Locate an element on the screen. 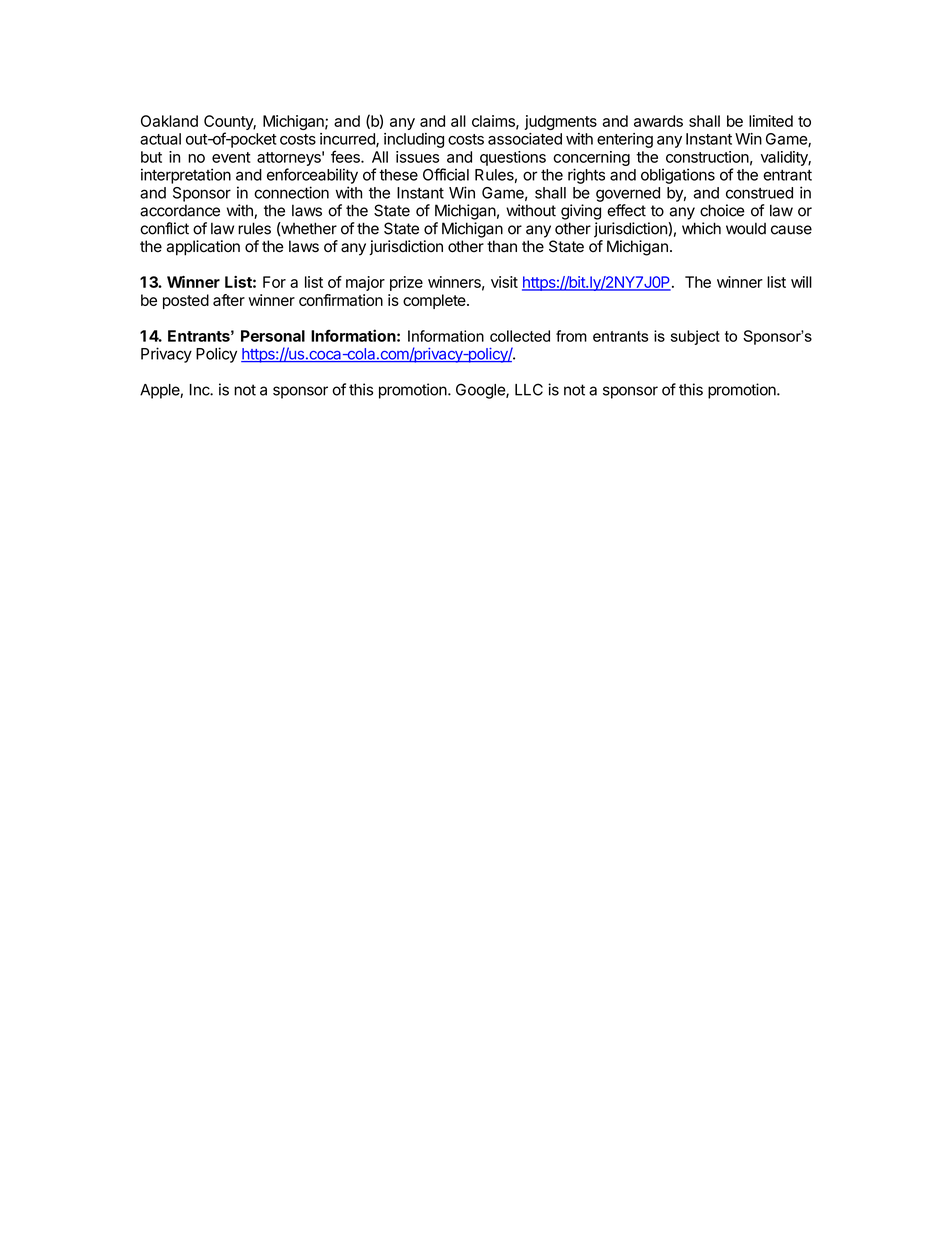  Personal is located at coordinates (273, 336).
